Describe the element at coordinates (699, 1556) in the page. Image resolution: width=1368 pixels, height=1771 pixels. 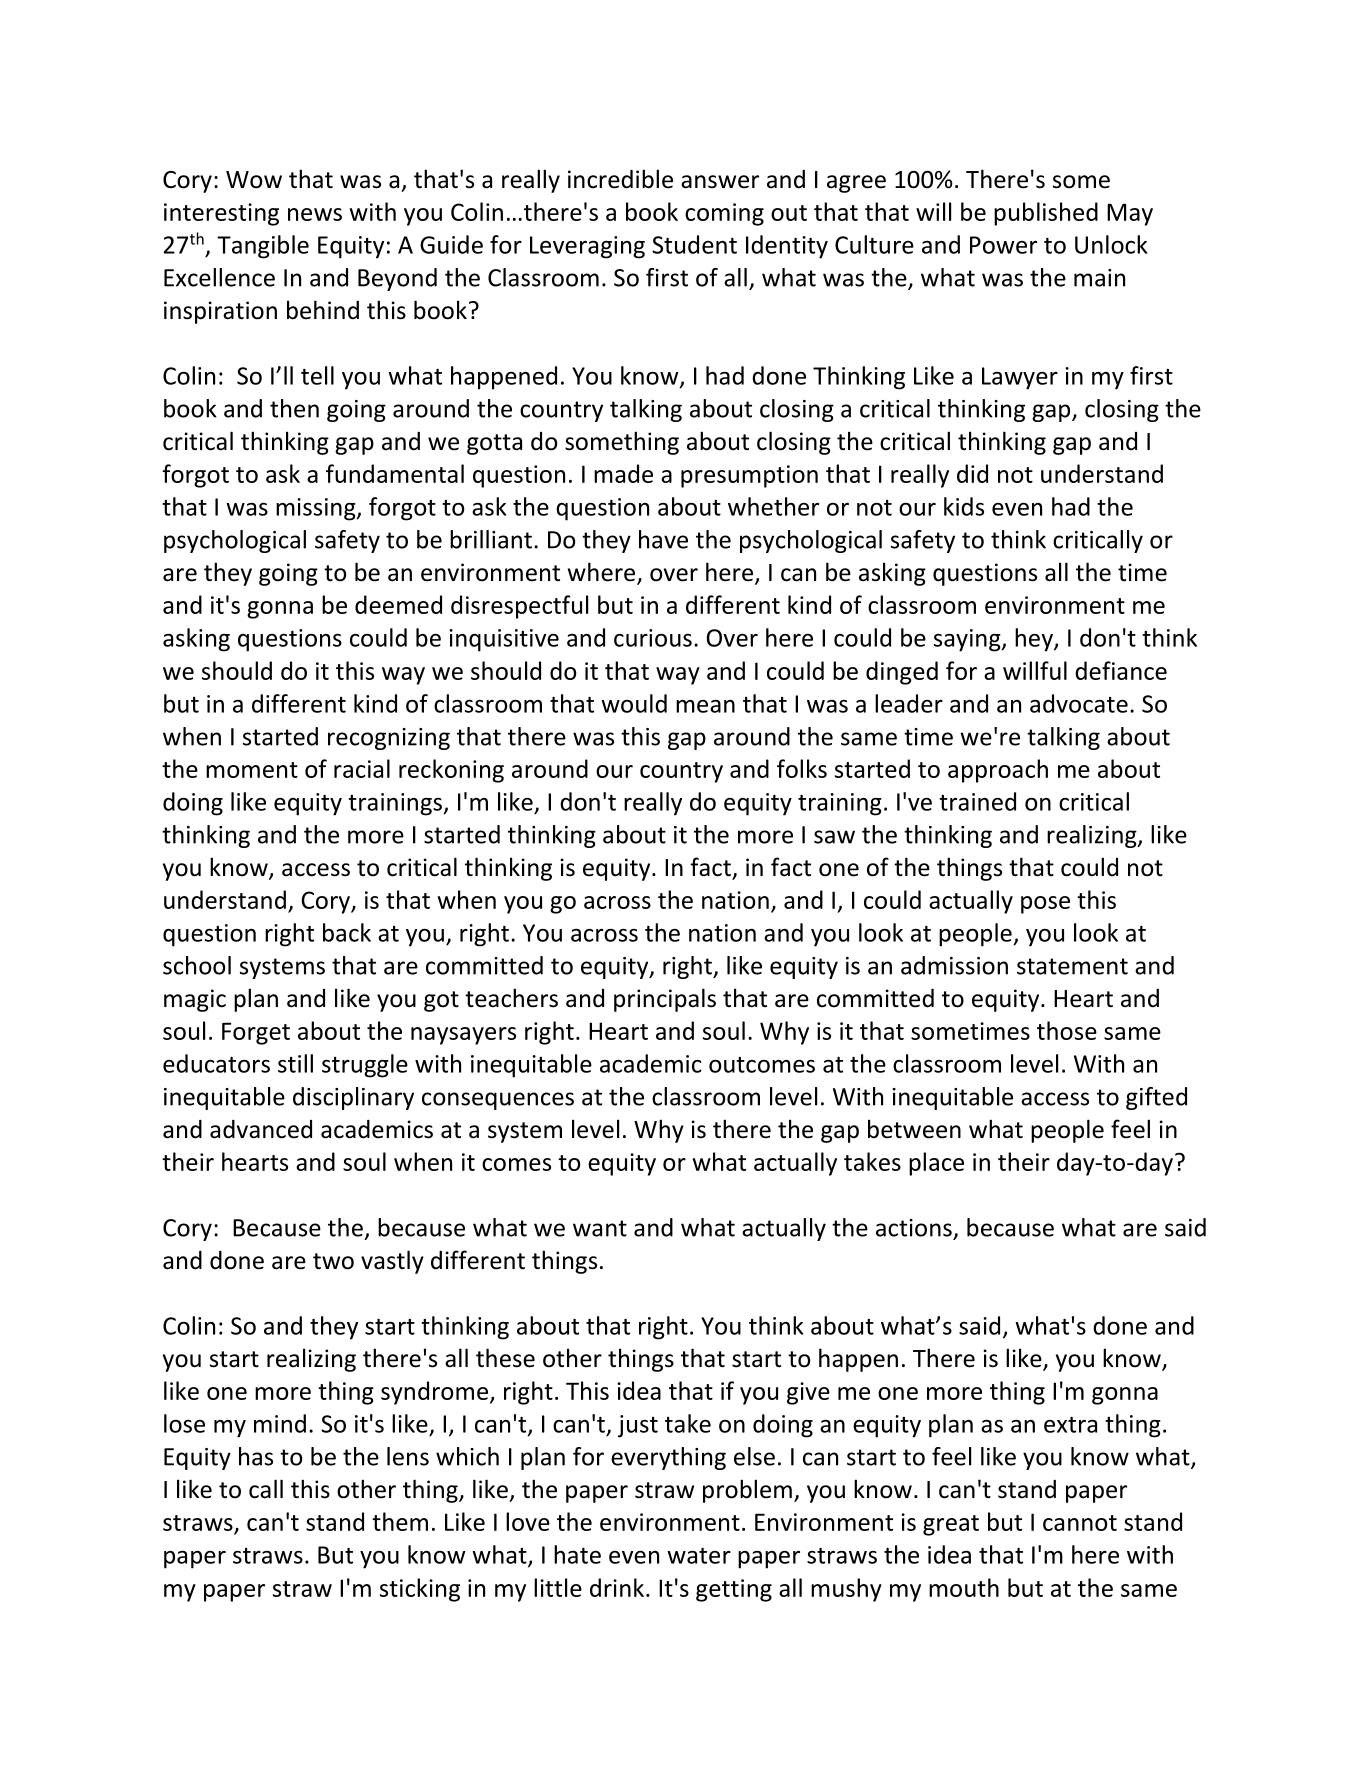
I see `water` at that location.
